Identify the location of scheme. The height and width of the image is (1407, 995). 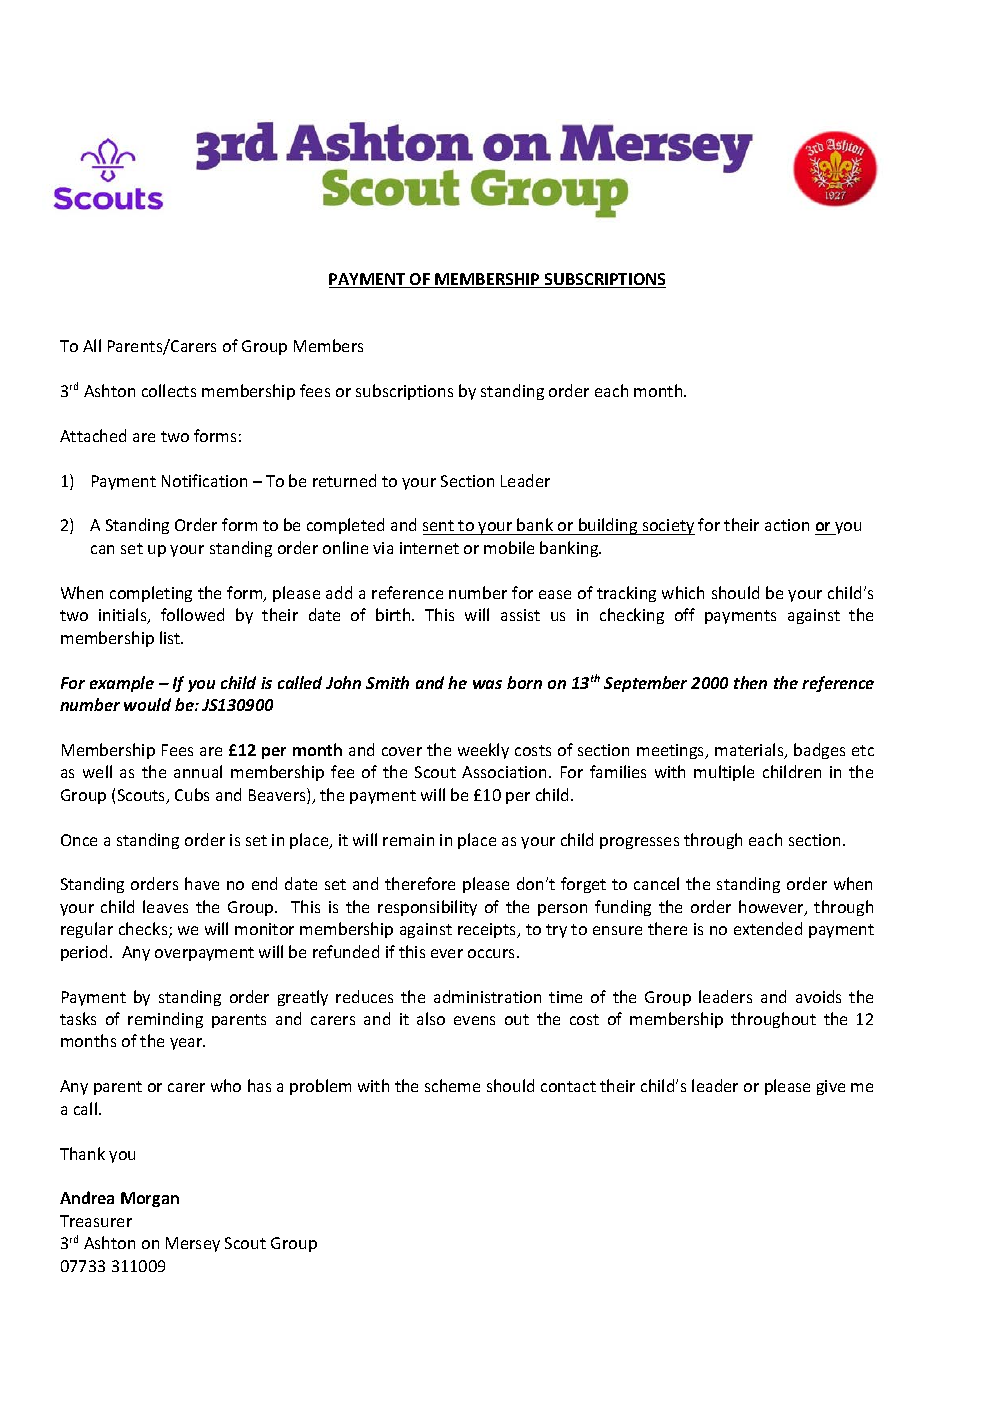
(452, 1085).
